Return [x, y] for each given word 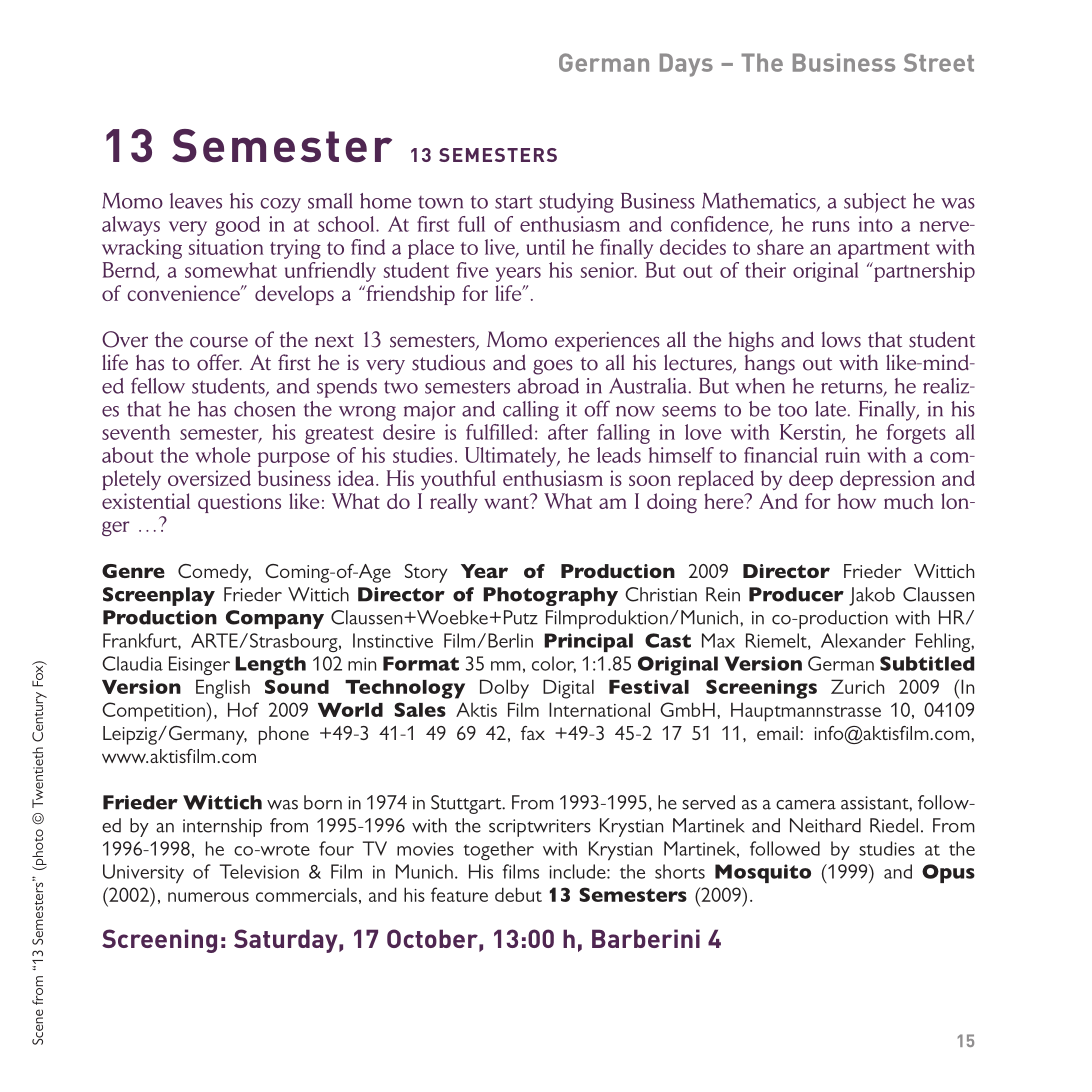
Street [939, 62]
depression [887, 480]
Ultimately [512, 457]
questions [239, 503]
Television [259, 871]
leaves [196, 201]
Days [686, 65]
